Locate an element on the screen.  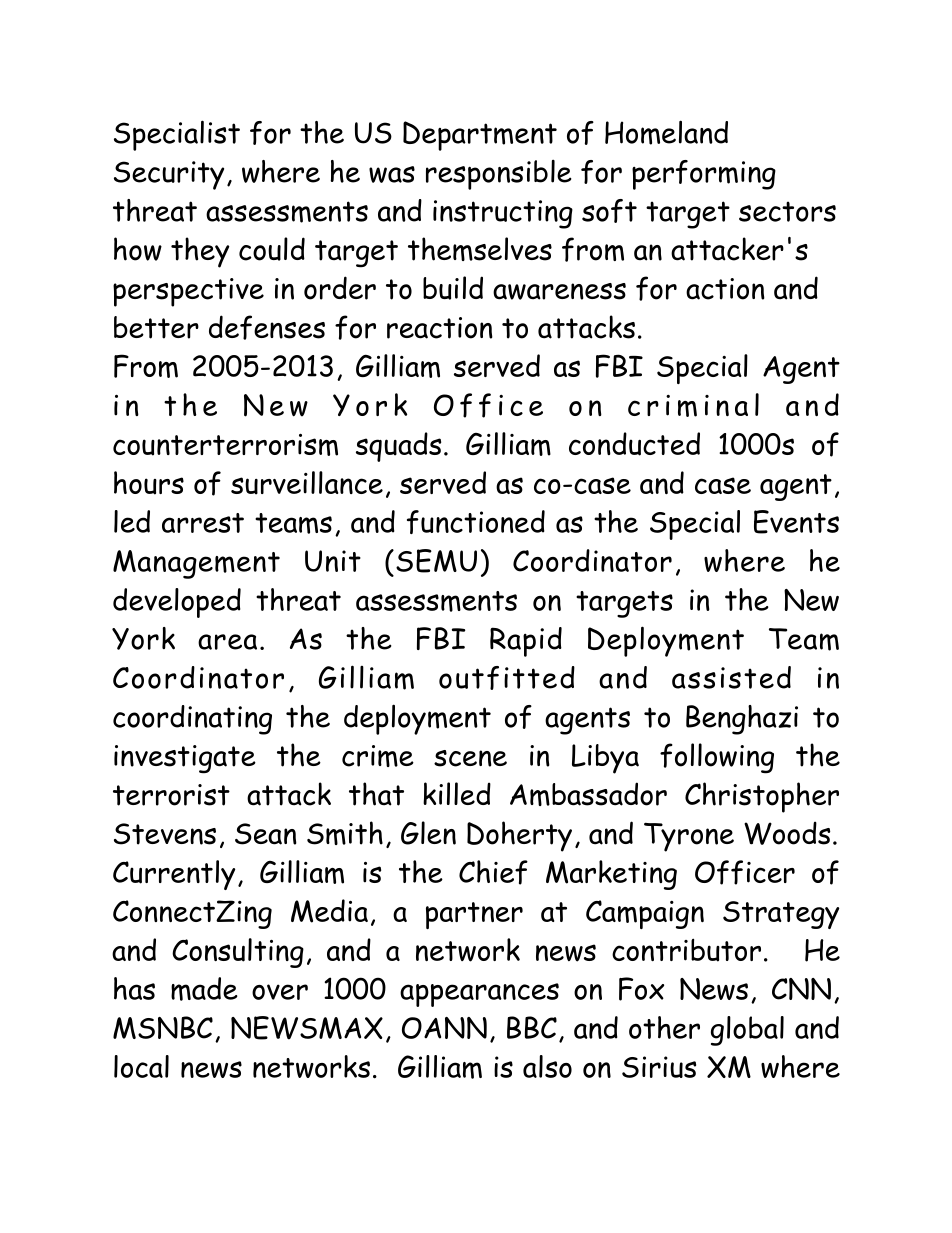
Stevens is located at coordinates (165, 834).
